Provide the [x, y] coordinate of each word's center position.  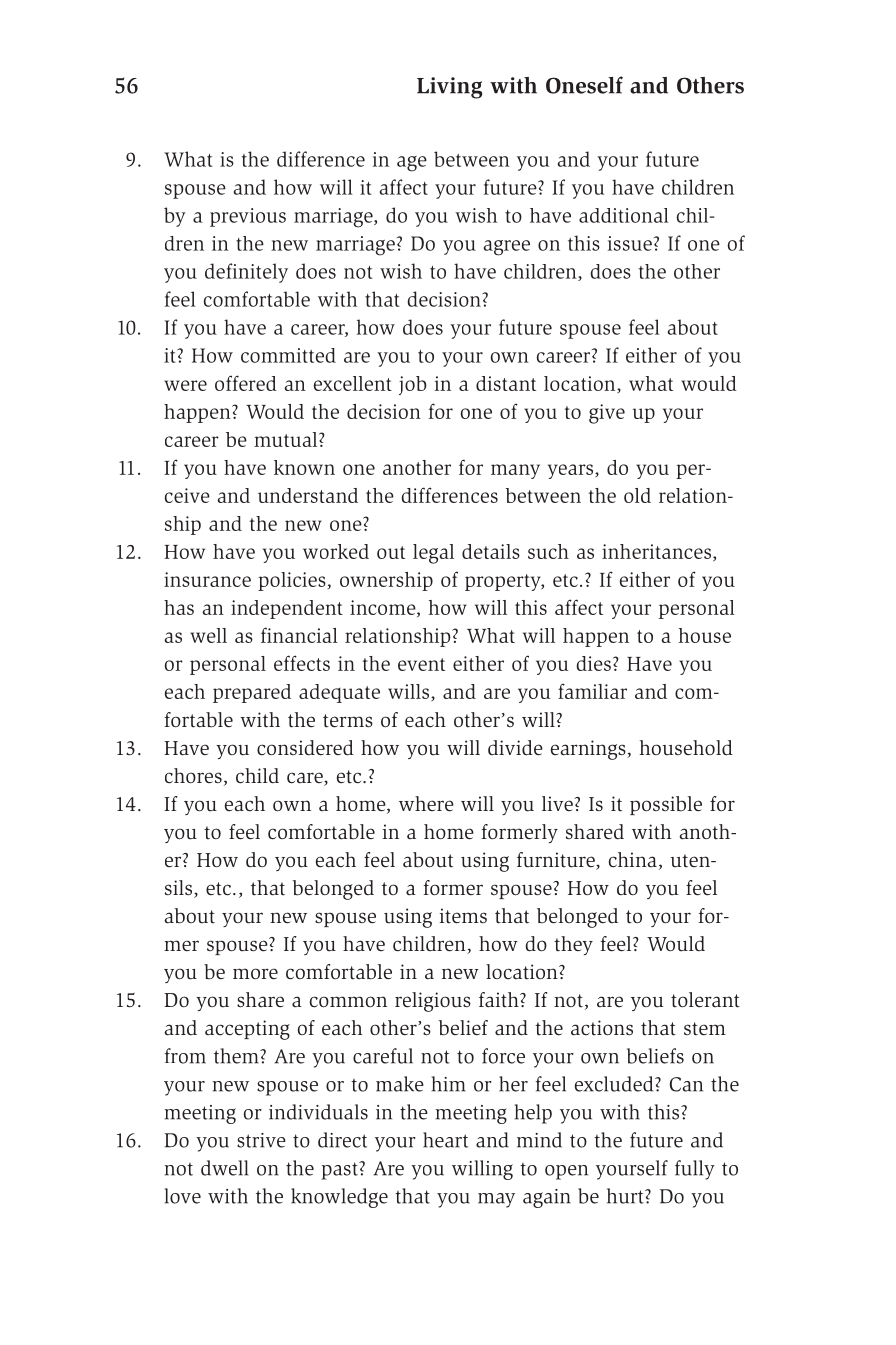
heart [445, 1140]
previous [248, 217]
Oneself [584, 85]
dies [594, 663]
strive [261, 1140]
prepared [252, 693]
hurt [626, 1196]
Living [449, 88]
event [421, 664]
